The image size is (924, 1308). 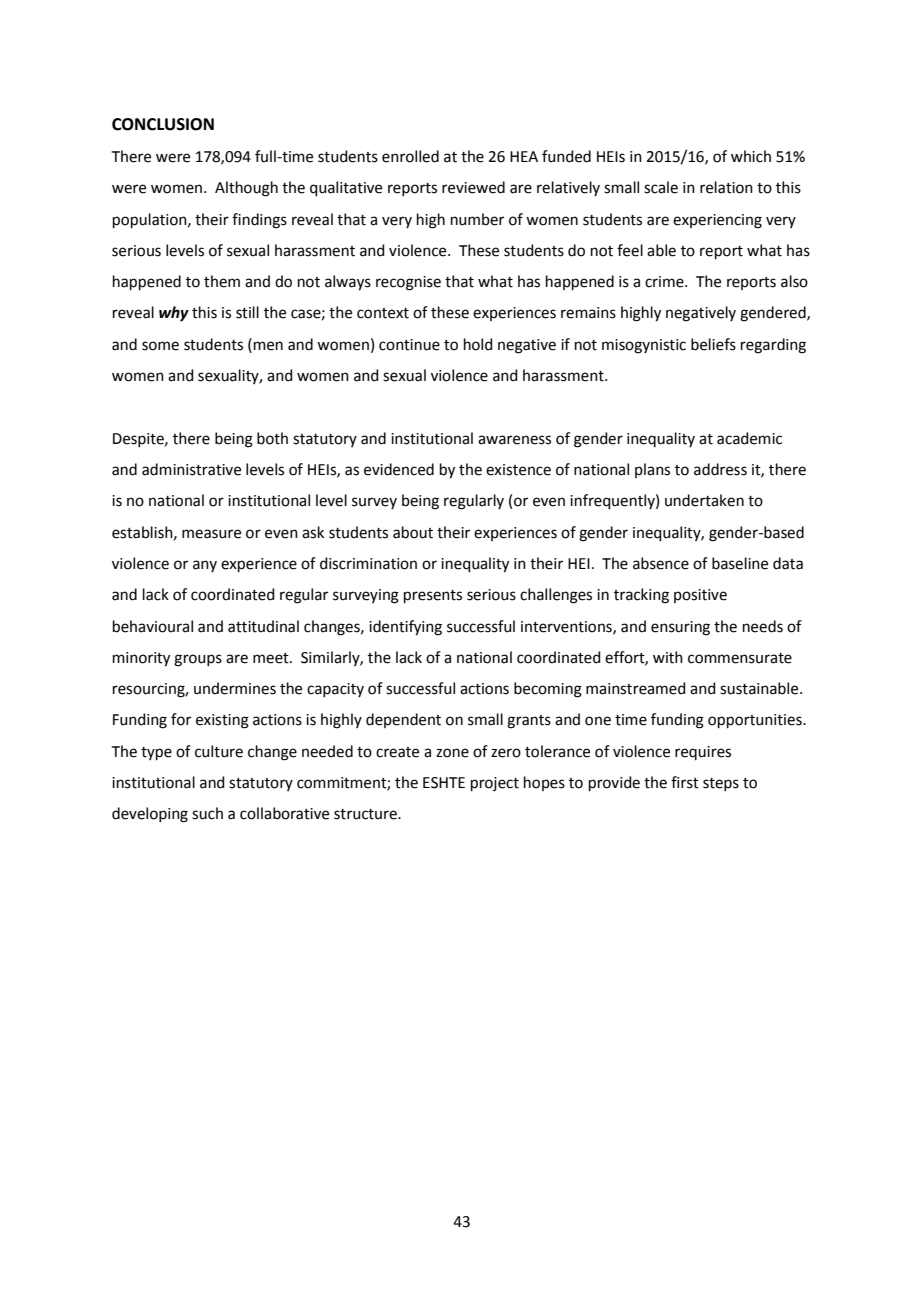 I want to click on HEA, so click(x=524, y=156).
